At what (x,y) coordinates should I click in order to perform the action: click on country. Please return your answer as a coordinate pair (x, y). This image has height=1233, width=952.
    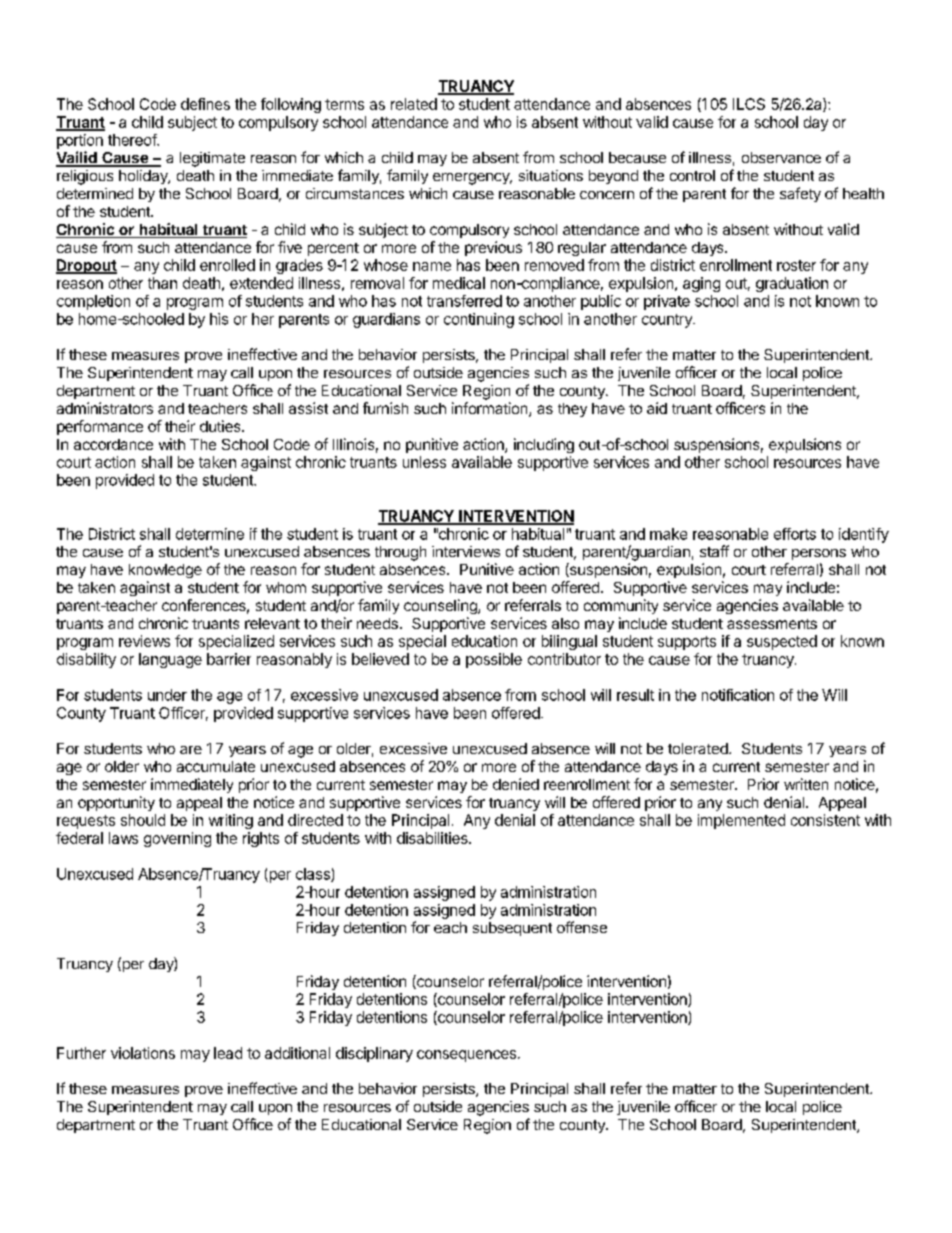
    Looking at the image, I should click on (668, 321).
